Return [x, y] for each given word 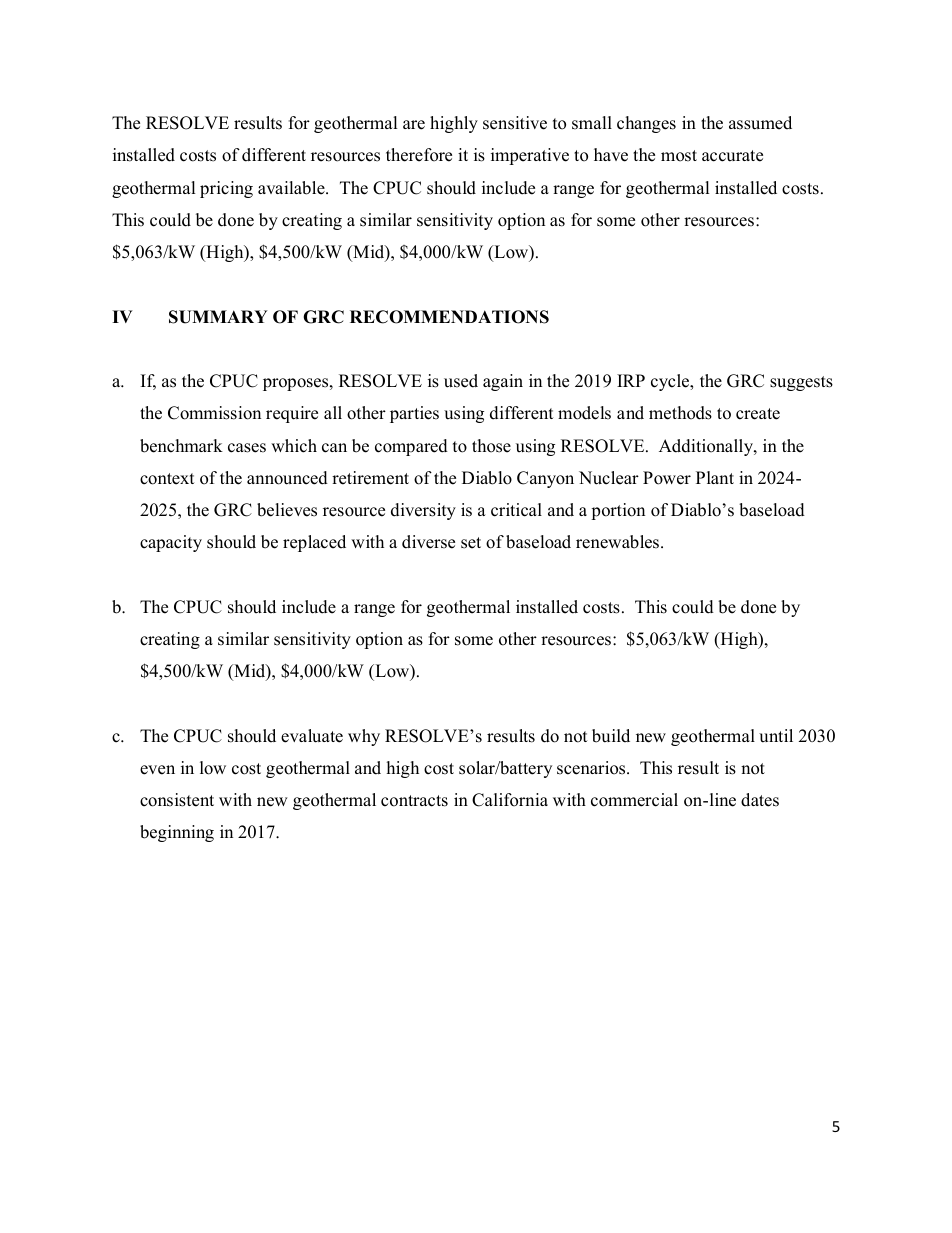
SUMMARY [218, 317]
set [471, 543]
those [491, 446]
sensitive [515, 123]
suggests [801, 383]
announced [287, 478]
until [776, 736]
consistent [177, 800]
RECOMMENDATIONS [449, 317]
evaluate [312, 736]
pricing [226, 189]
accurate [732, 156]
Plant [715, 477]
